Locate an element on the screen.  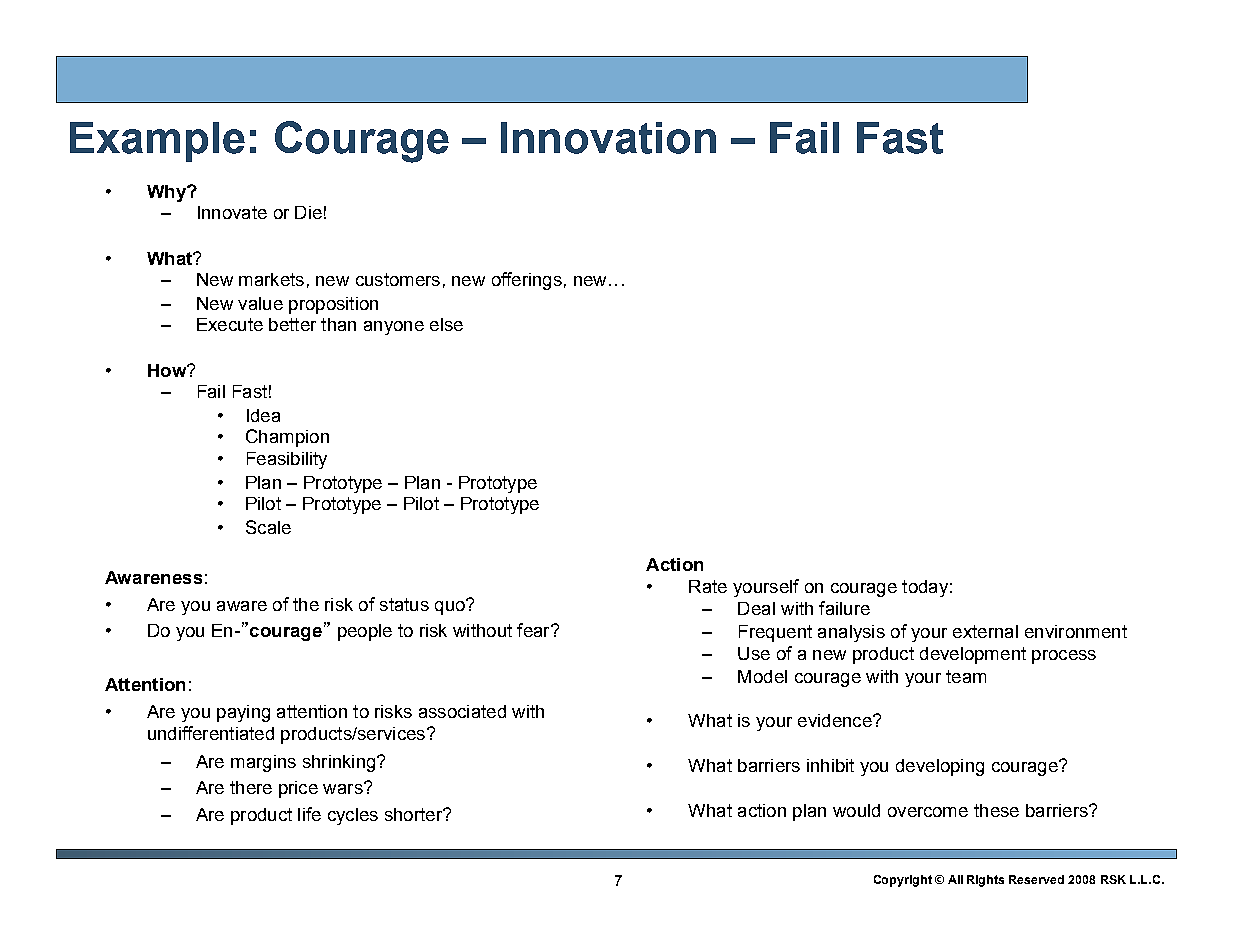
Innovation is located at coordinates (608, 138).
